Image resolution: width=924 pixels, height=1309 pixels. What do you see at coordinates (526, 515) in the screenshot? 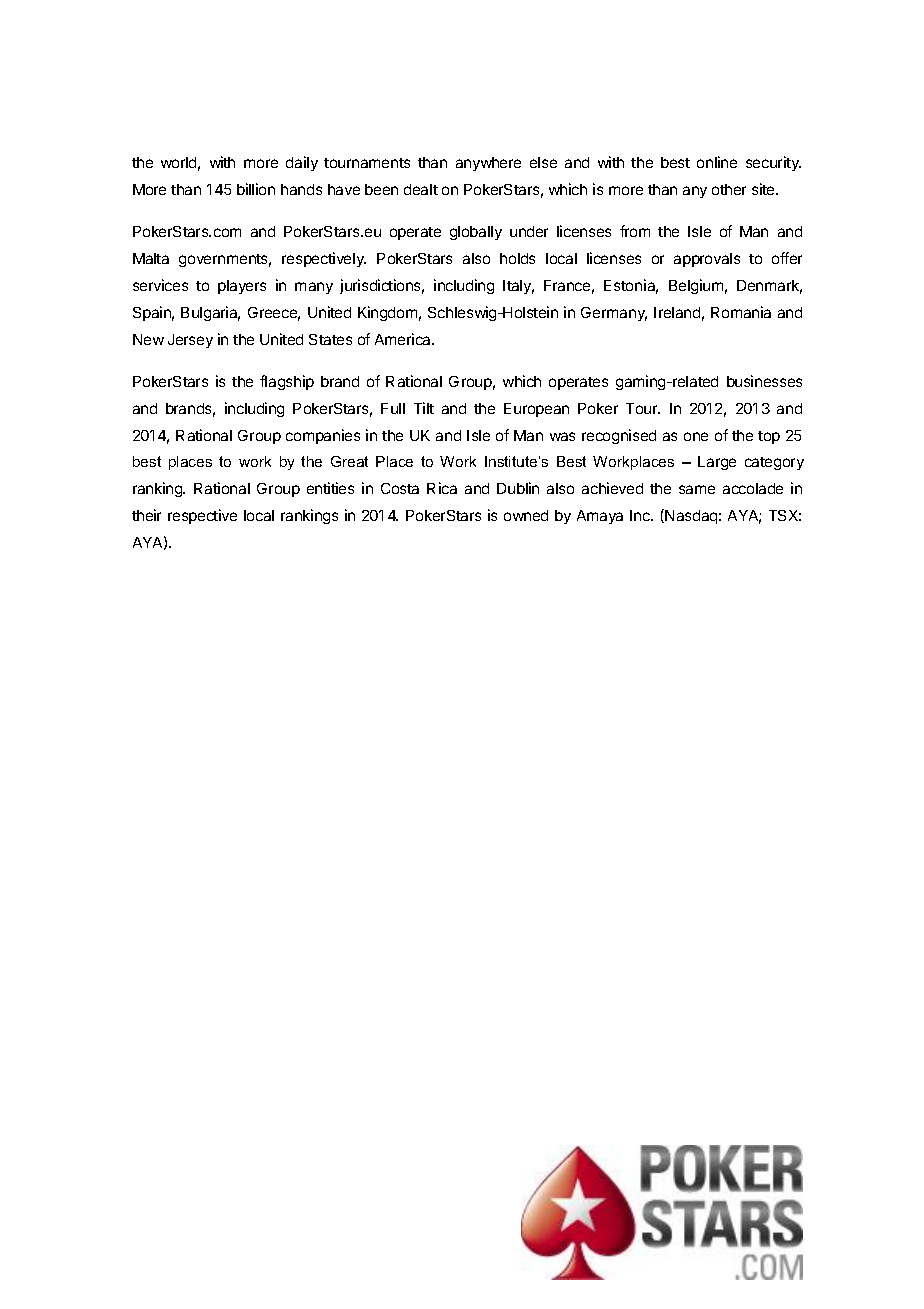
I see `owned` at bounding box center [526, 515].
